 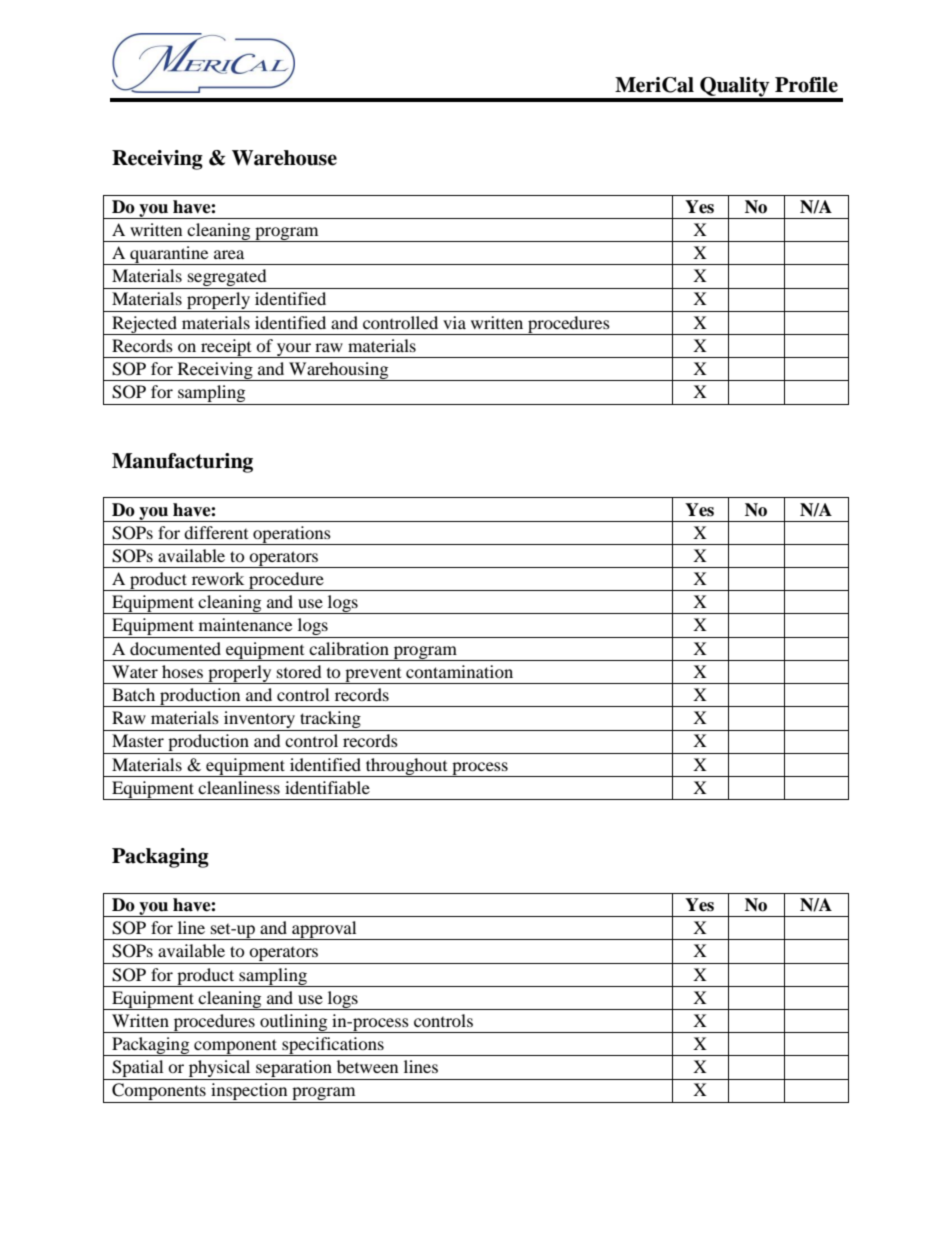 I want to click on rework, so click(x=218, y=578).
